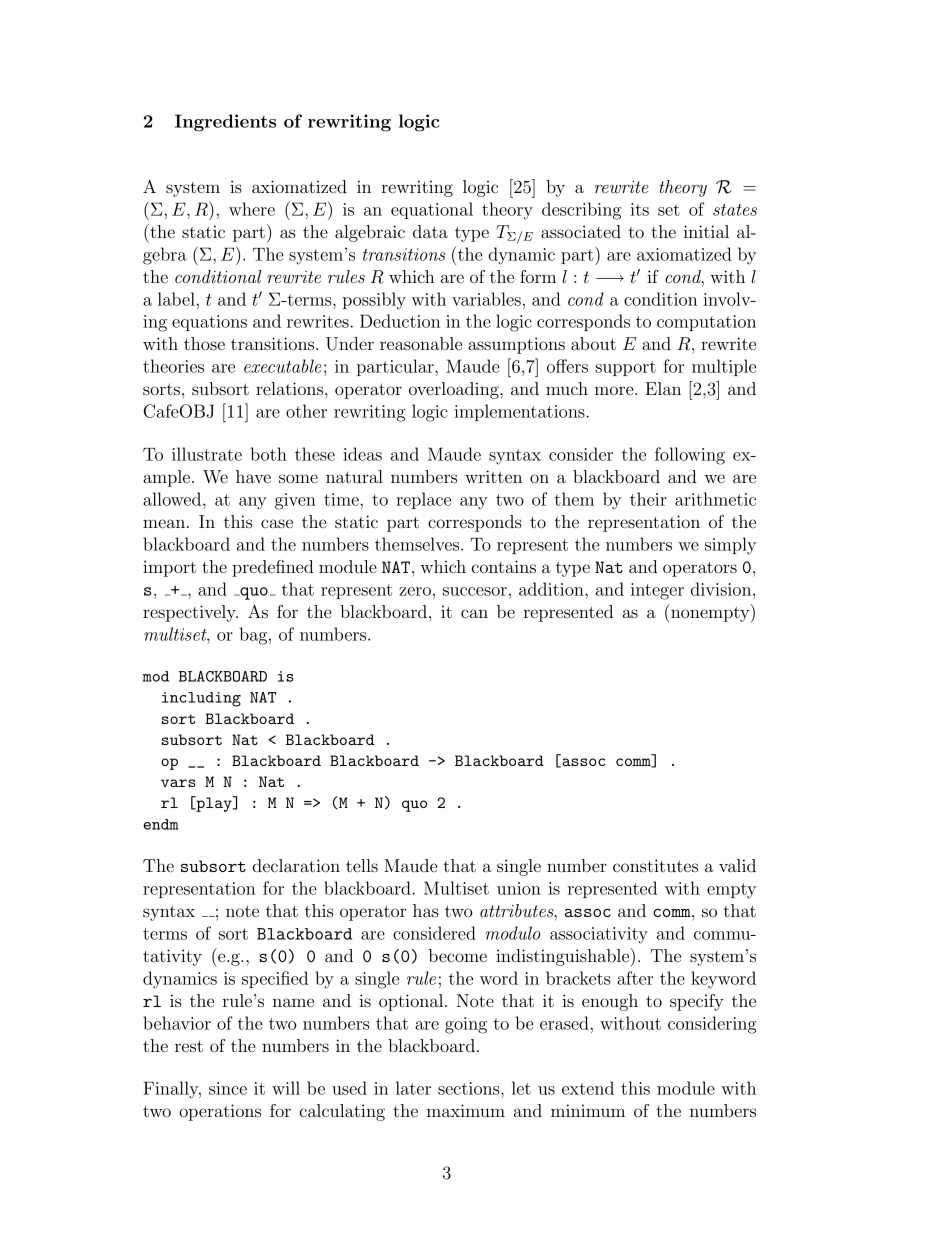 Image resolution: width=952 pixels, height=1233 pixels. I want to click on vars, so click(178, 783).
